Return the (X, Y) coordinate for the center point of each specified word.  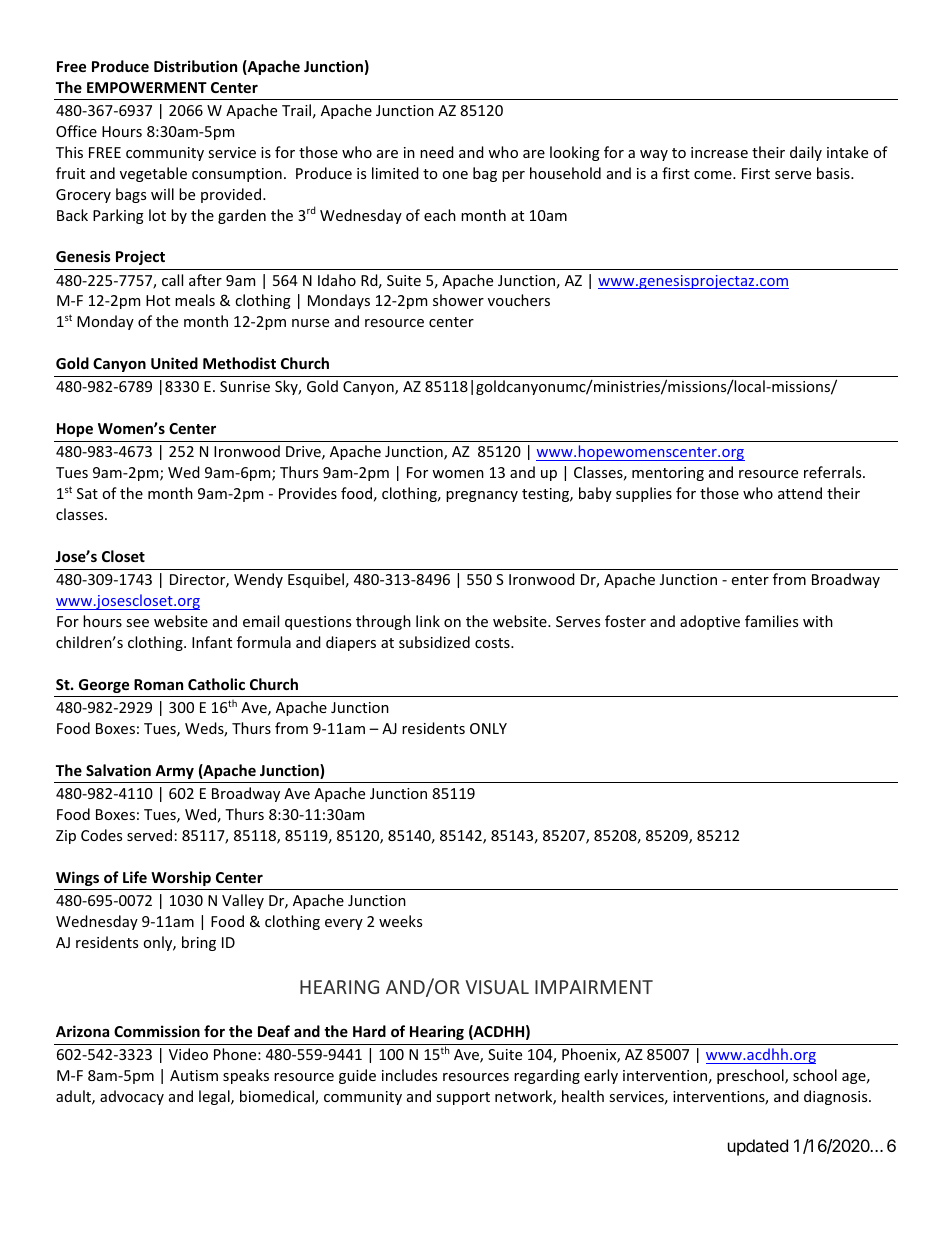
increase (719, 152)
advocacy (132, 1097)
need (437, 152)
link (428, 621)
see (137, 623)
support (463, 1098)
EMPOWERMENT (147, 87)
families (771, 621)
